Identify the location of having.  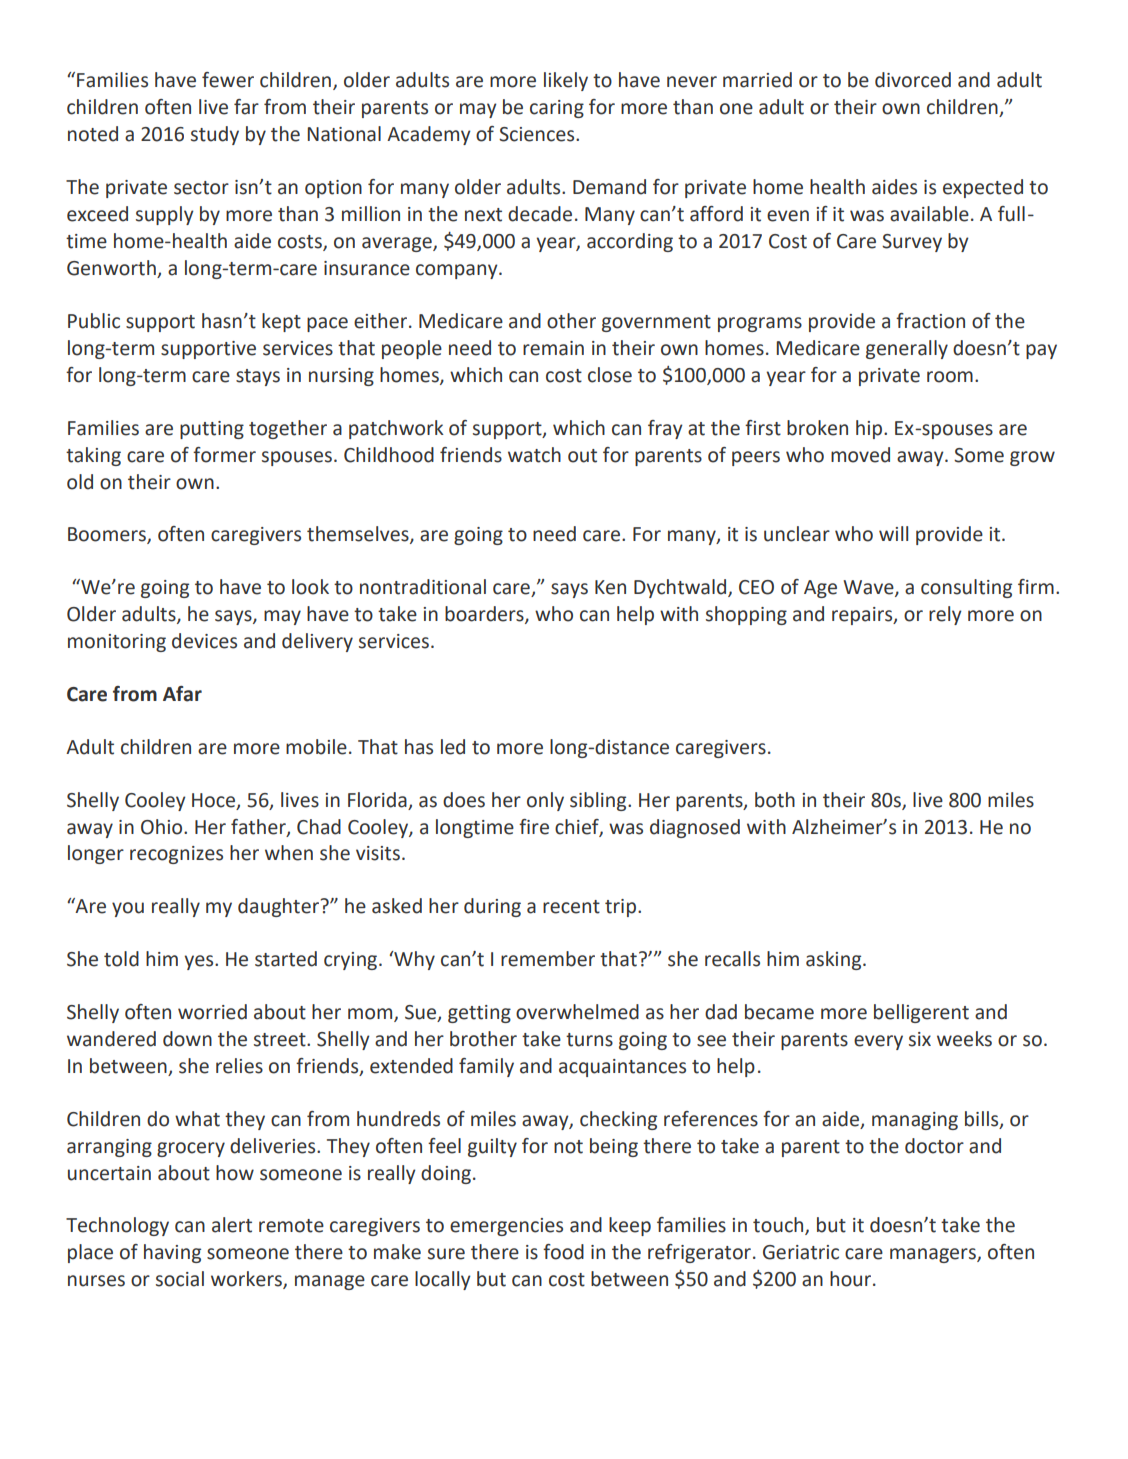
(172, 1253).
